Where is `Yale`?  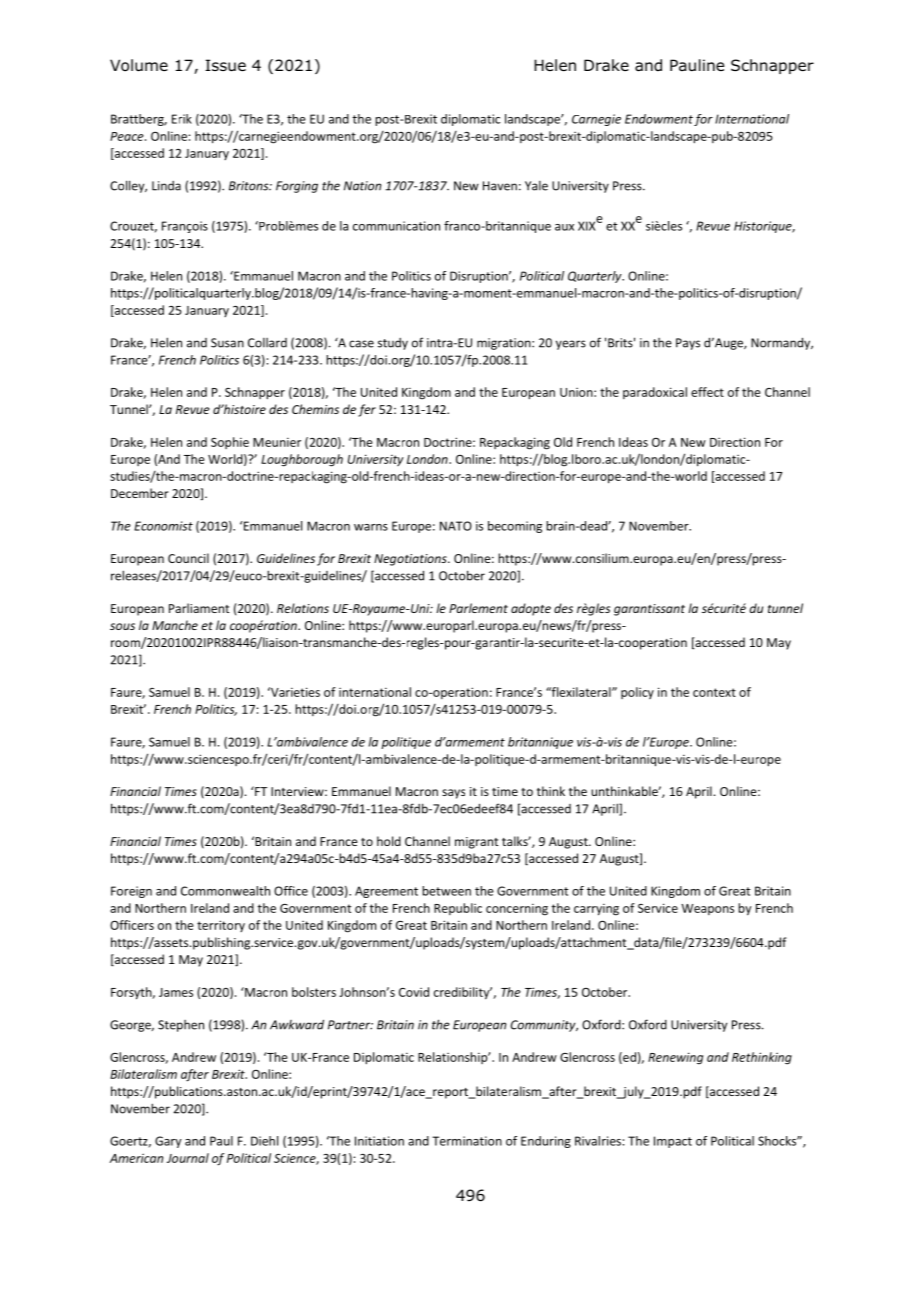 Yale is located at coordinates (536, 186).
